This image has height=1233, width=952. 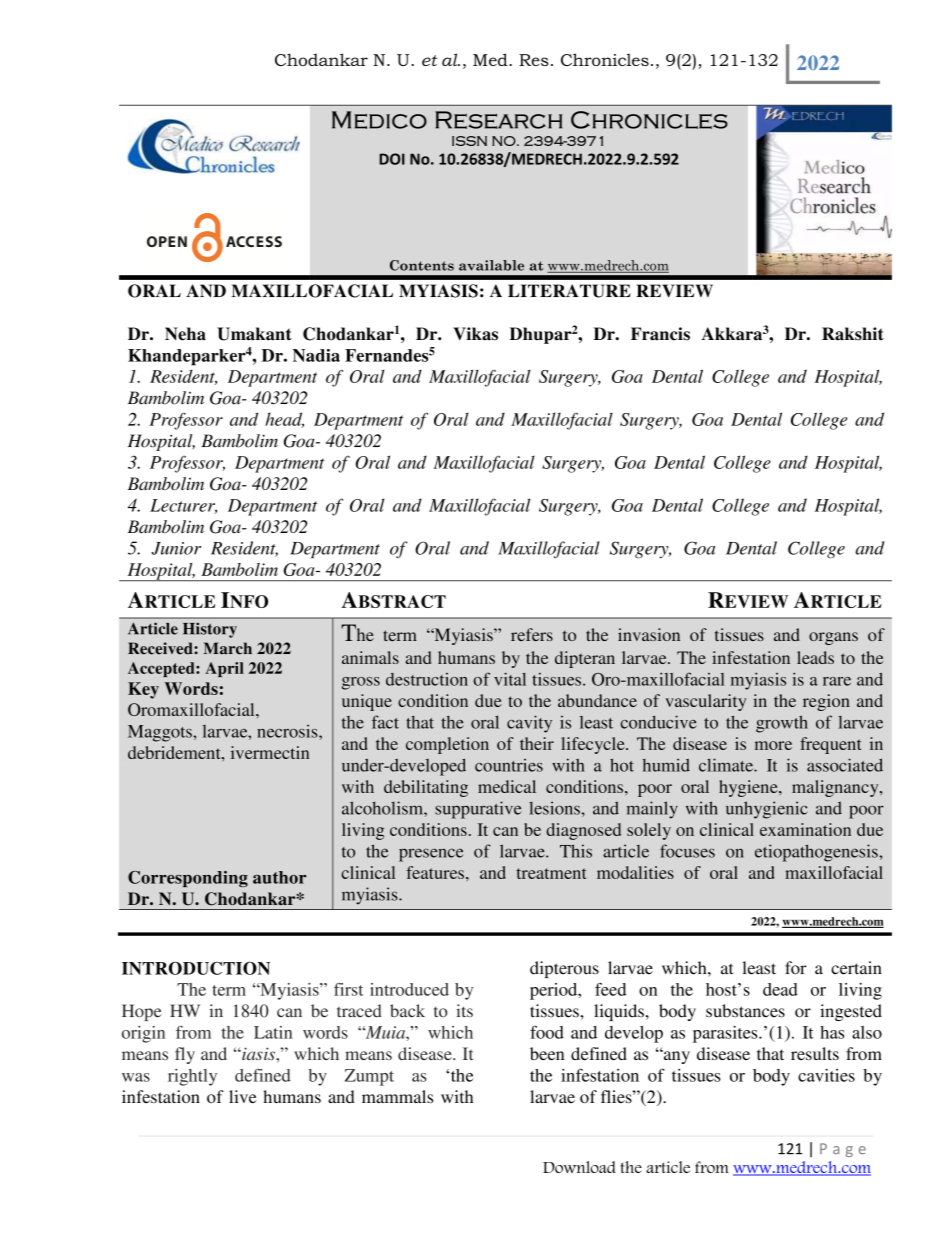 What do you see at coordinates (826, 1075) in the image?
I see `cavities` at bounding box center [826, 1075].
